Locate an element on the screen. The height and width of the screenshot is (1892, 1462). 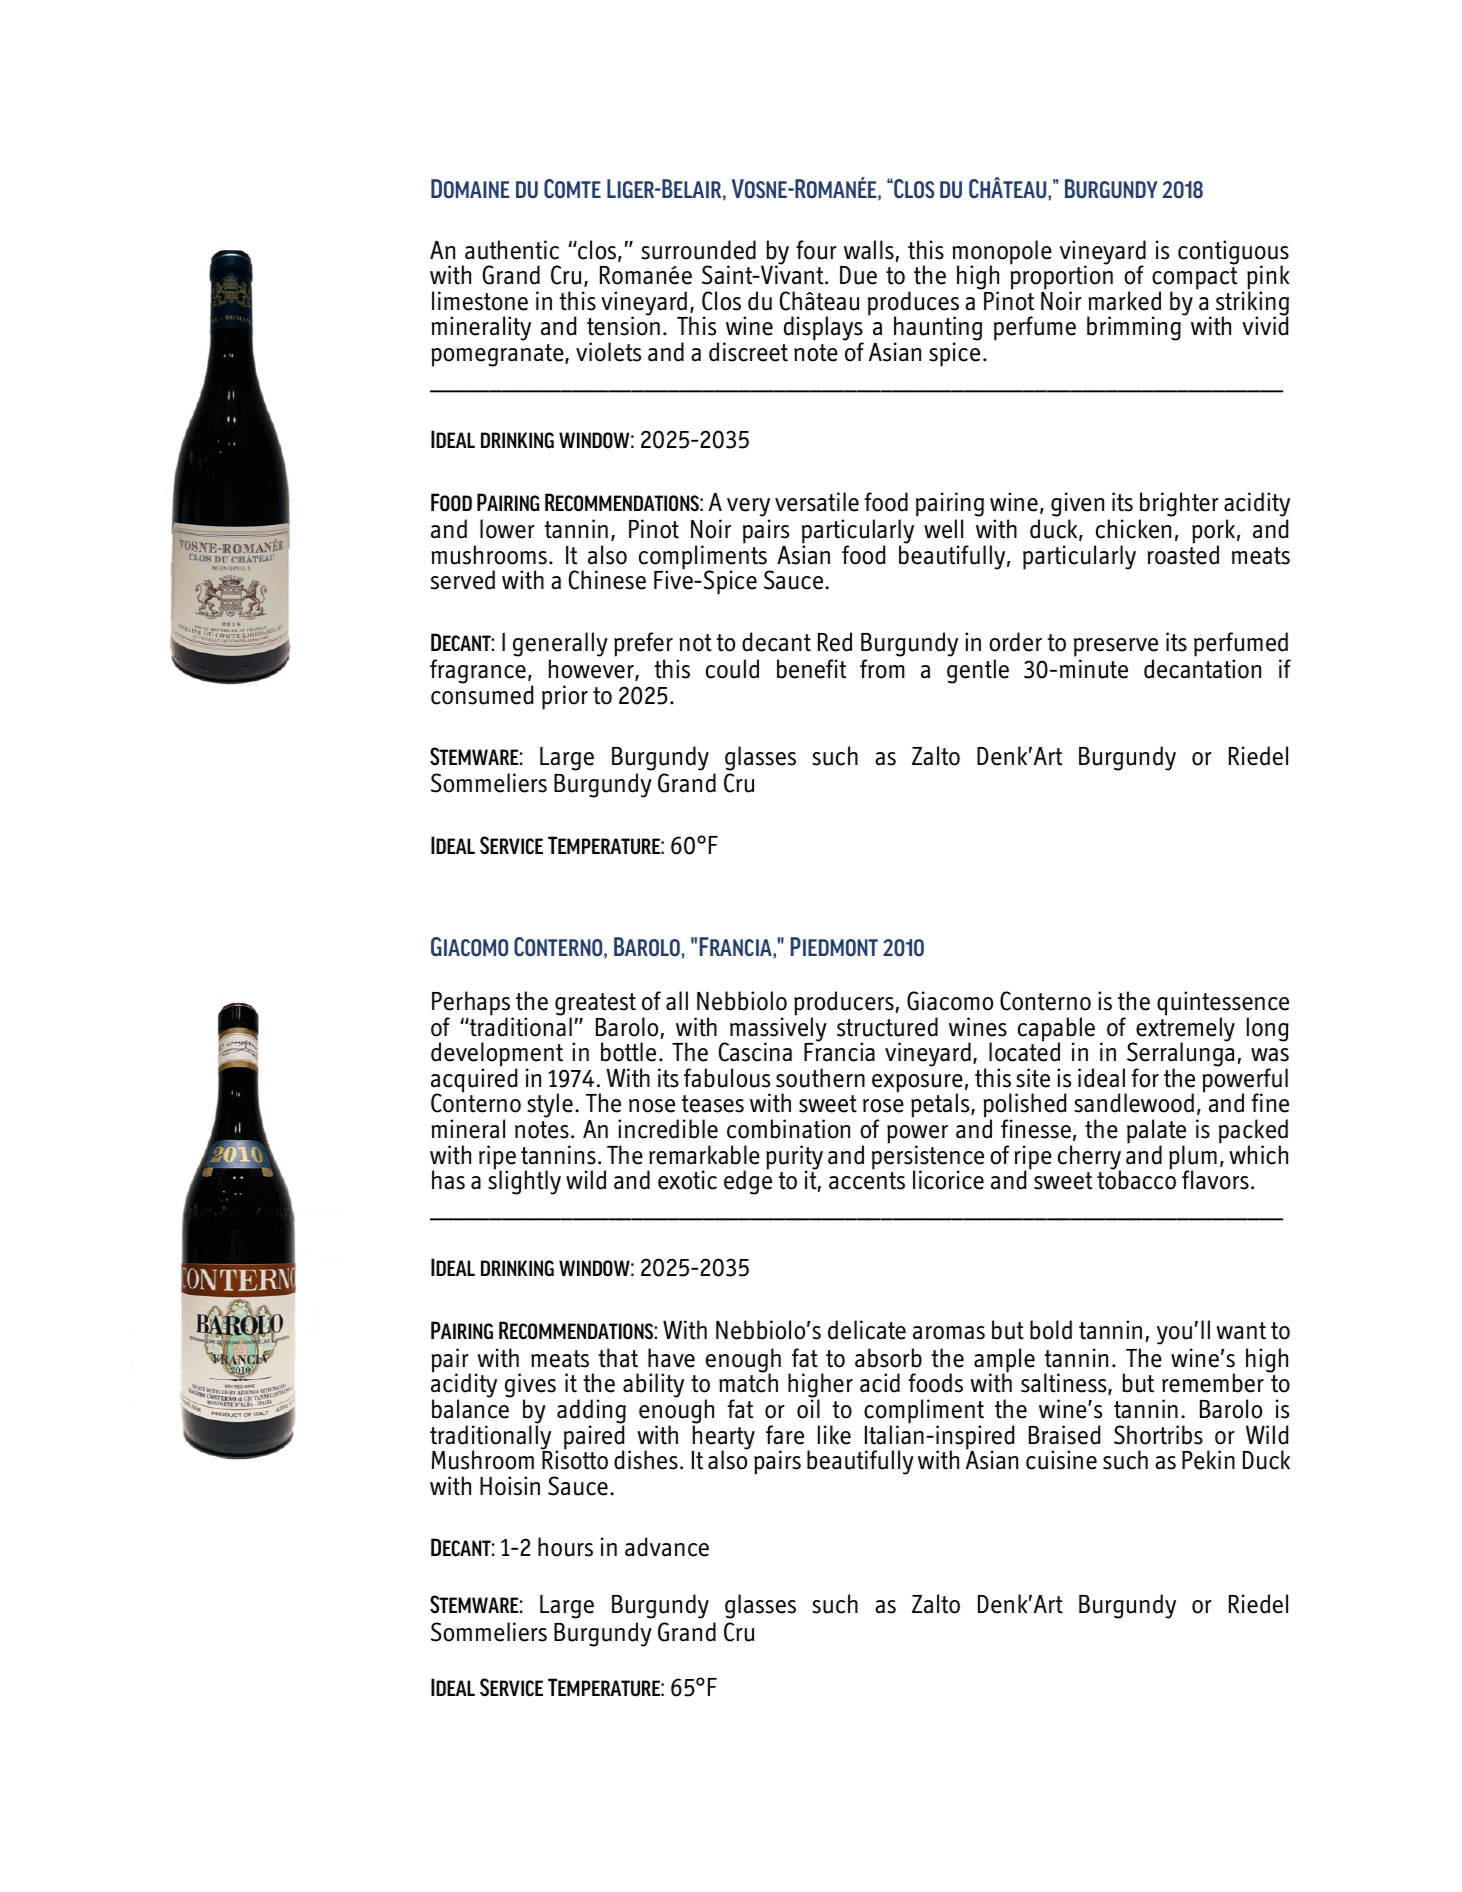
walls is located at coordinates (869, 250).
